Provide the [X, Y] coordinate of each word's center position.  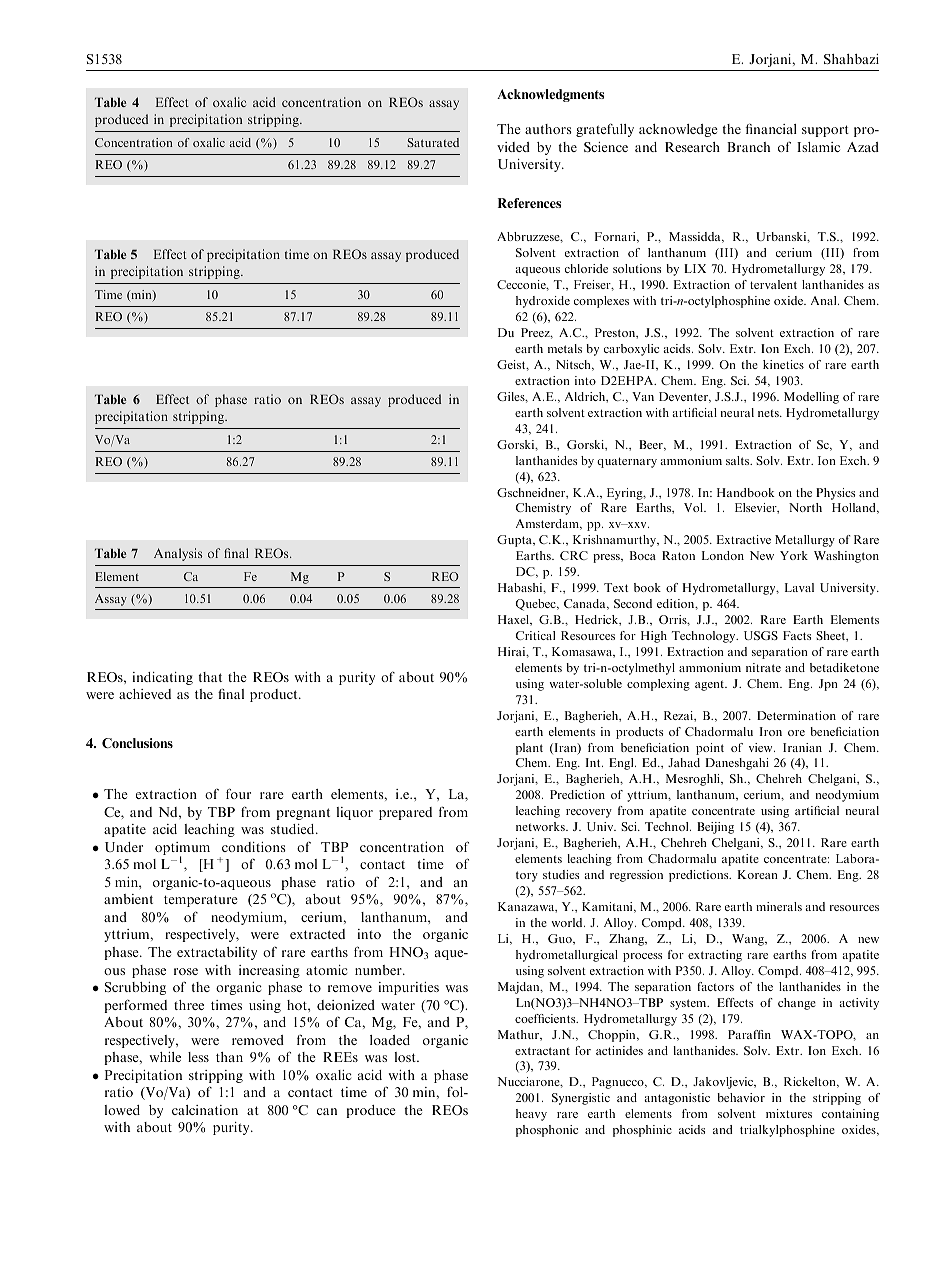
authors [548, 129]
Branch [748, 147]
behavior [741, 1097]
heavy [531, 1115]
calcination [205, 1110]
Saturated [433, 142]
